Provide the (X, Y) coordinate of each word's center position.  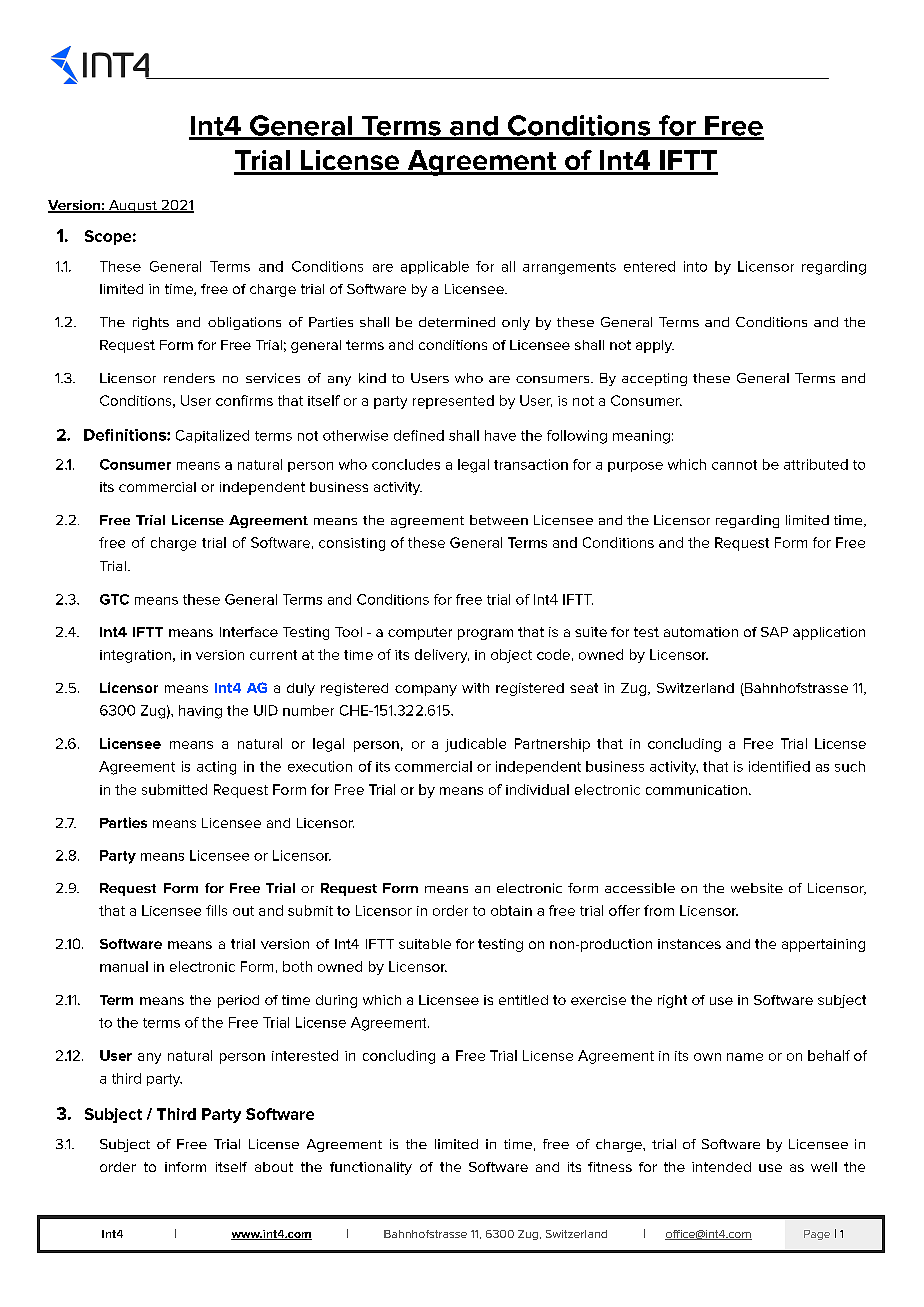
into (695, 266)
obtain (511, 910)
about (274, 1167)
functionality (371, 1168)
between (499, 520)
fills (216, 910)
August (133, 206)
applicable (435, 267)
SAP (774, 632)
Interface (249, 632)
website (757, 888)
